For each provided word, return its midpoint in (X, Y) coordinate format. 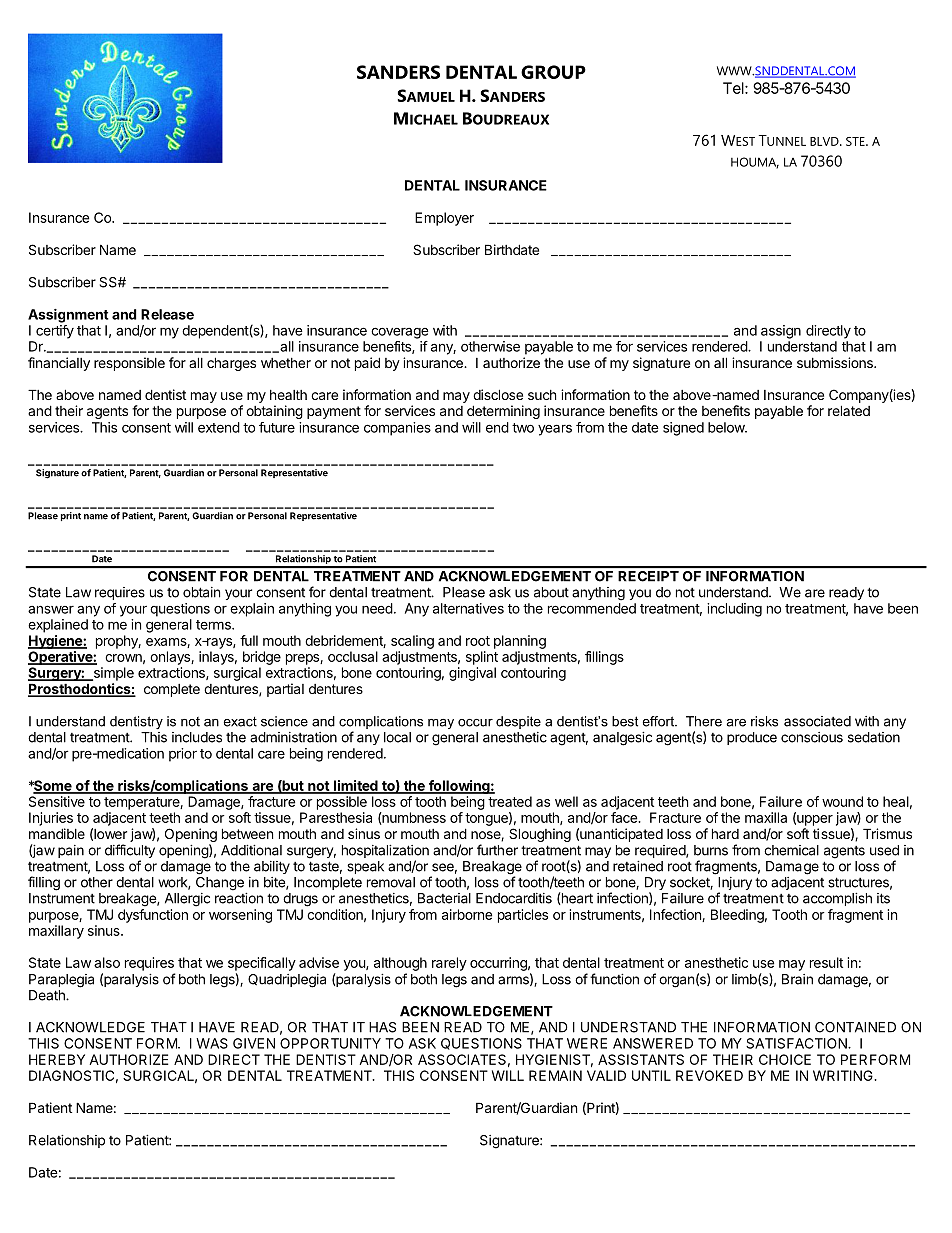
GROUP (553, 72)
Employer (444, 219)
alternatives (468, 608)
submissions (836, 362)
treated (510, 801)
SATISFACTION (797, 1043)
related (849, 410)
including (734, 610)
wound (842, 801)
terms (214, 625)
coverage (400, 333)
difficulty (130, 852)
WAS (212, 1043)
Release (167, 314)
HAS (382, 1027)
